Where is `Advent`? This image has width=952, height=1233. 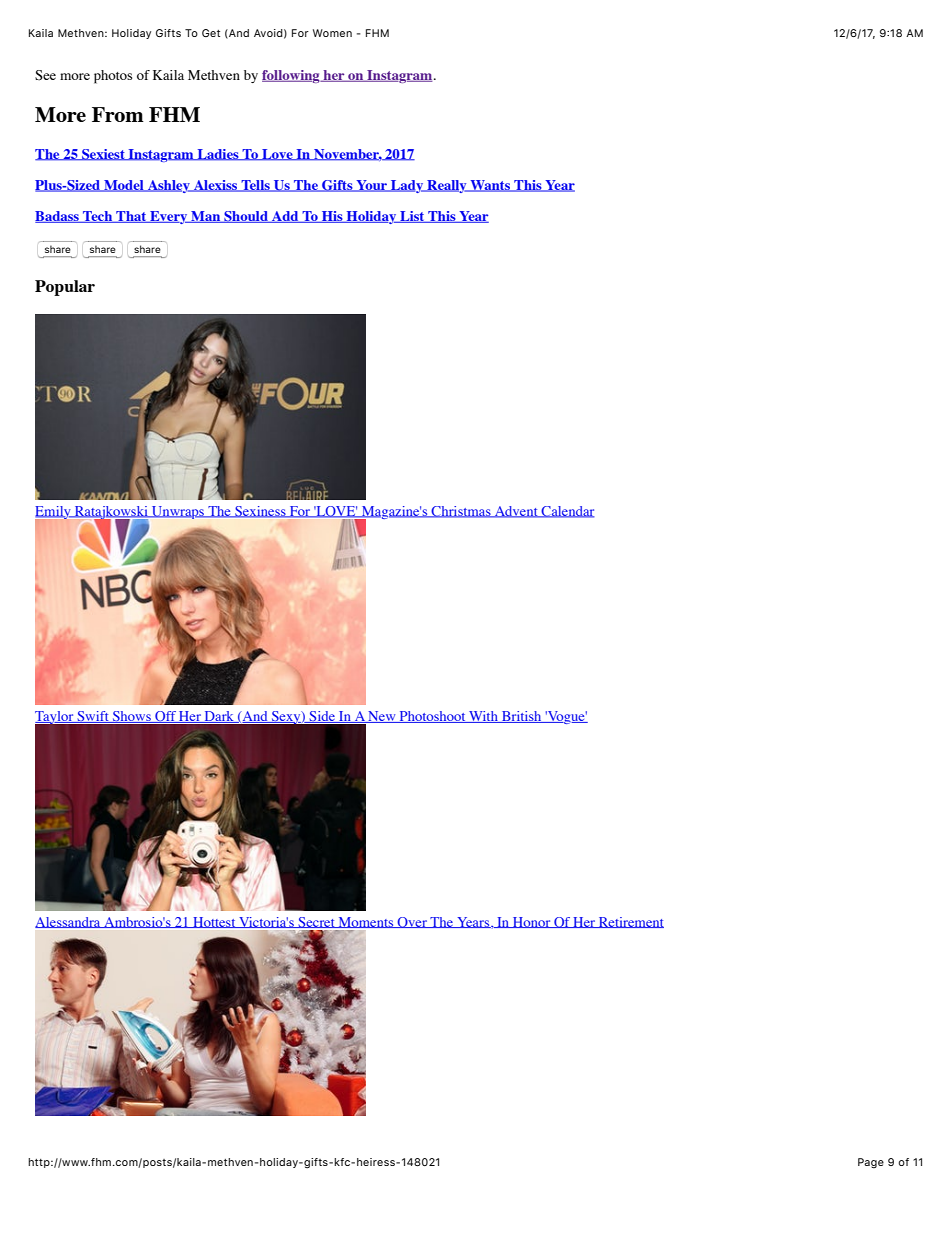
Advent is located at coordinates (516, 512).
